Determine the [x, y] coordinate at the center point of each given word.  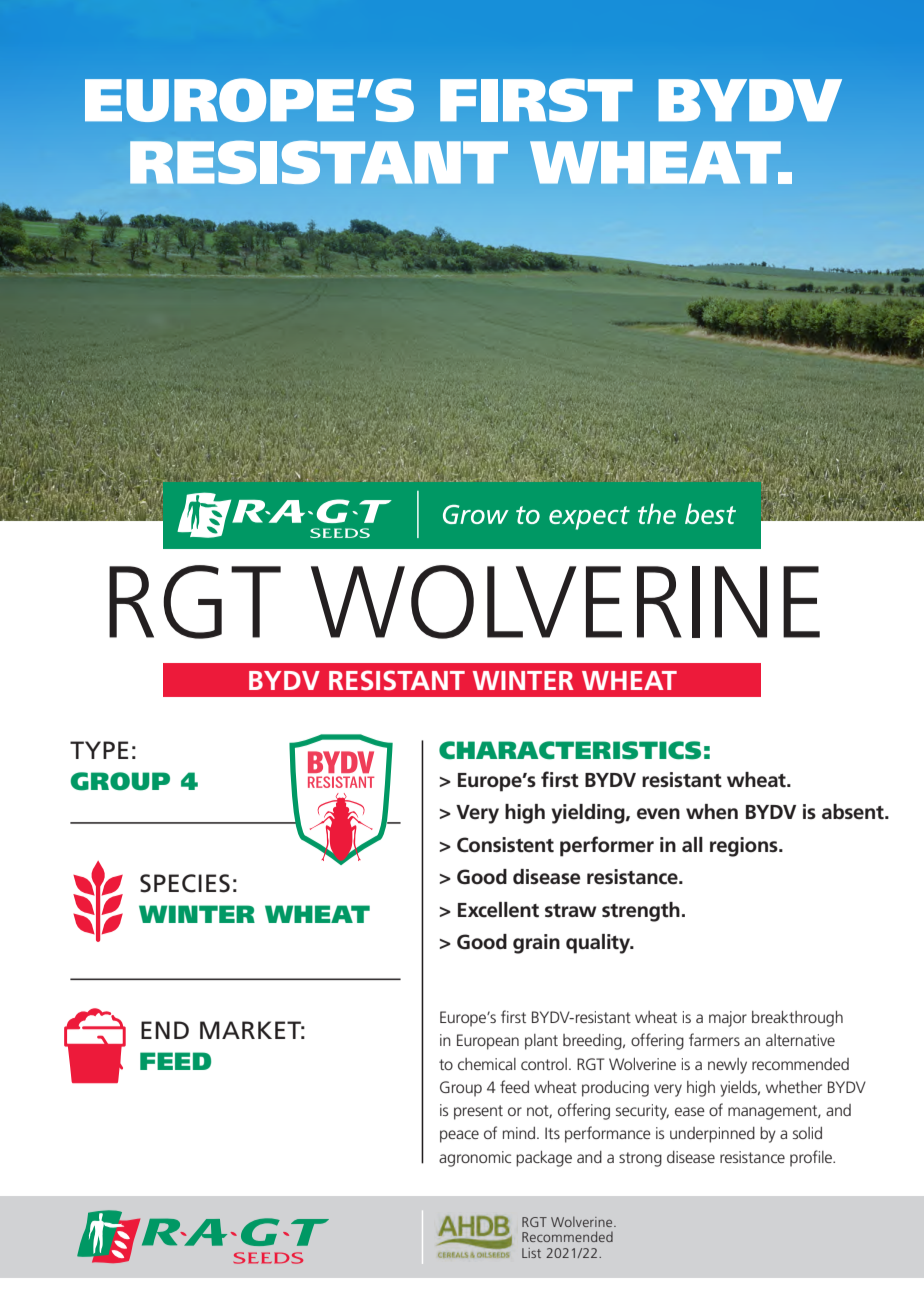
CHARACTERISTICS [570, 750]
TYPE [99, 750]
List [531, 1253]
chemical [487, 1064]
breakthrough [797, 1019]
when [712, 812]
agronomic [475, 1159]
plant [541, 1042]
